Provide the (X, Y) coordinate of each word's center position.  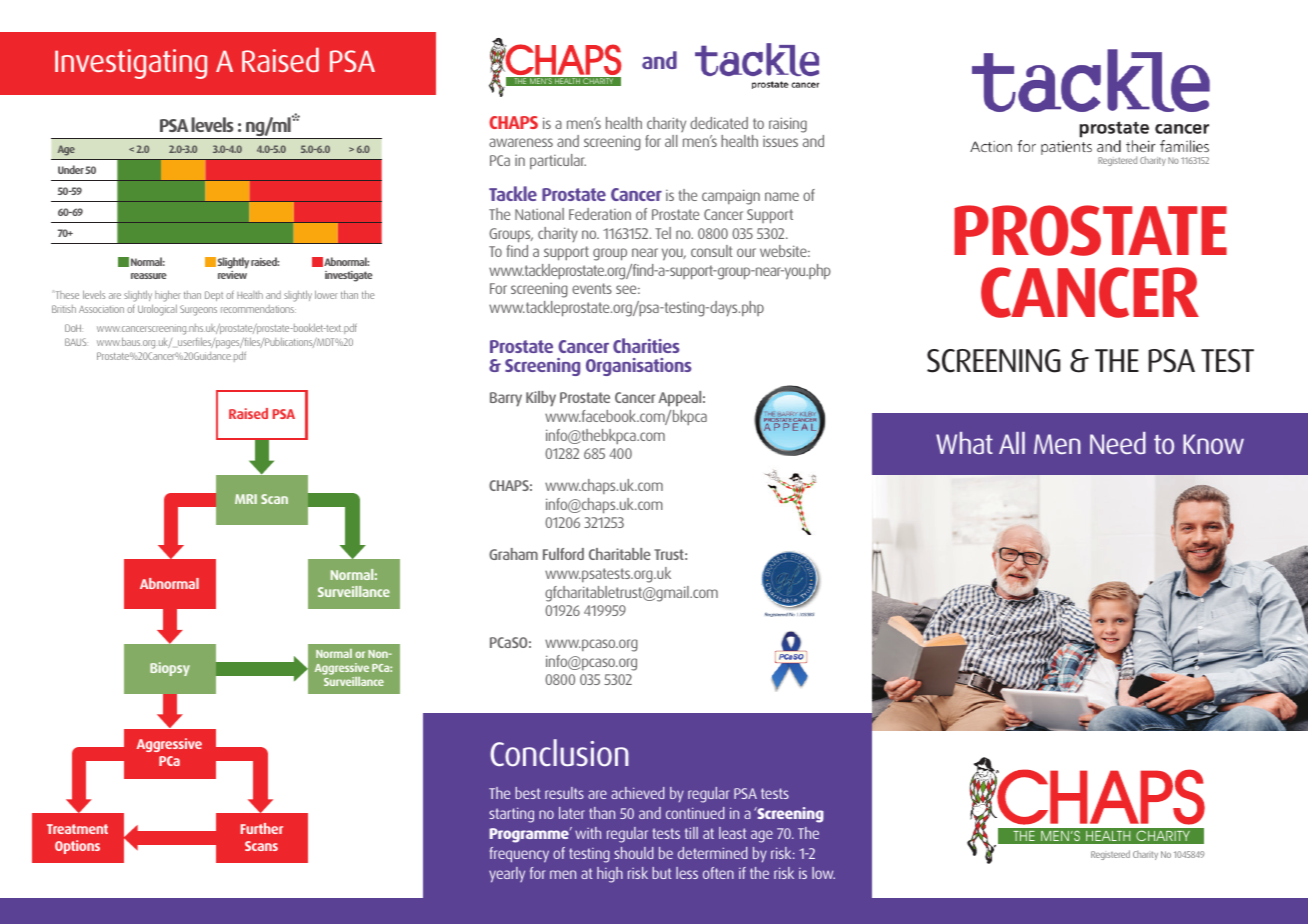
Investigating (131, 64)
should (634, 853)
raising (788, 125)
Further (262, 828)
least (733, 833)
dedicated (719, 123)
